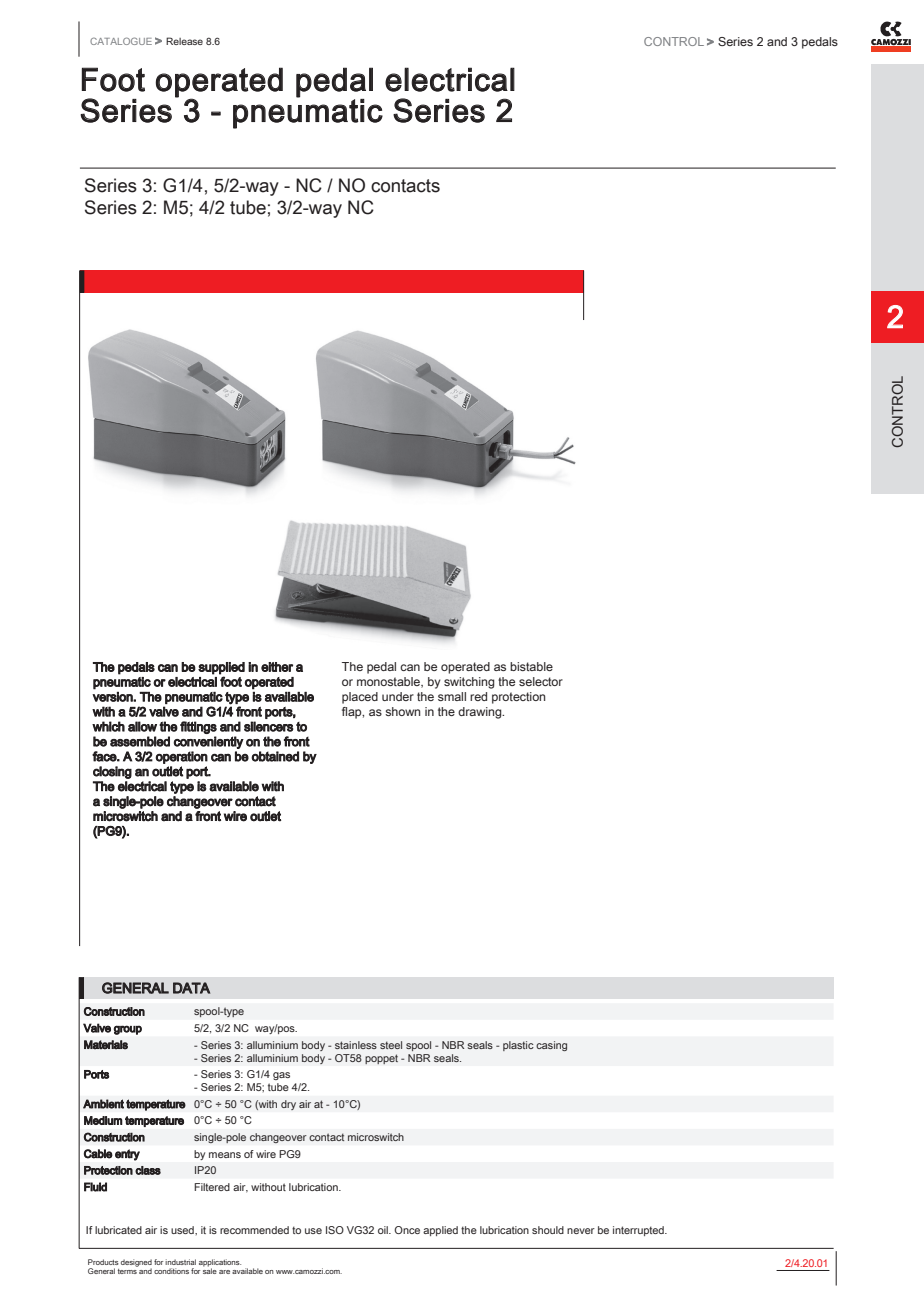 The height and width of the page is (1308, 924). What do you see at coordinates (541, 681) in the page?
I see `selector` at bounding box center [541, 681].
